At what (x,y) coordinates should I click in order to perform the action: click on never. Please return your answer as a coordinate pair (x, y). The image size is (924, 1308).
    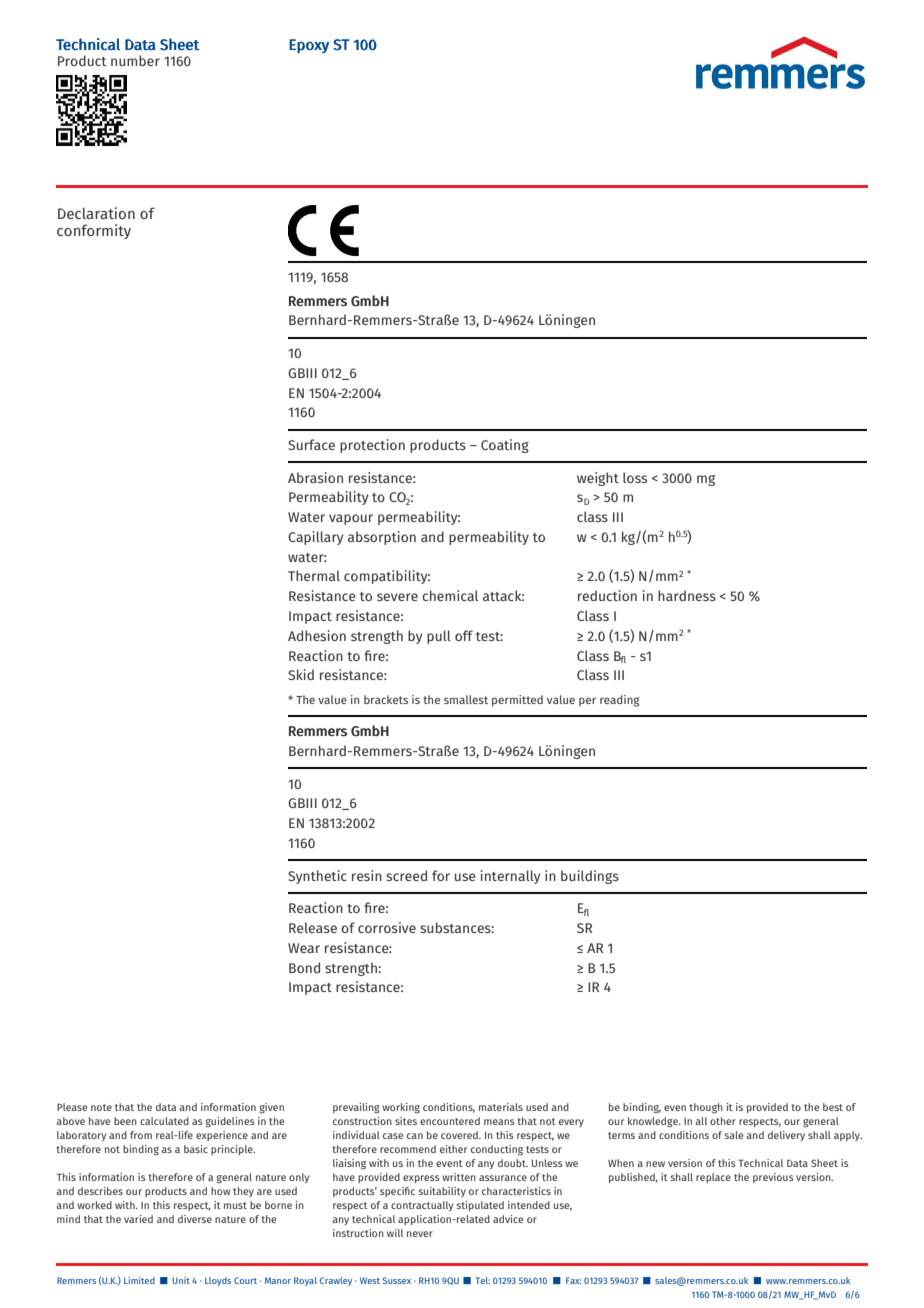
    Looking at the image, I should click on (420, 1234).
